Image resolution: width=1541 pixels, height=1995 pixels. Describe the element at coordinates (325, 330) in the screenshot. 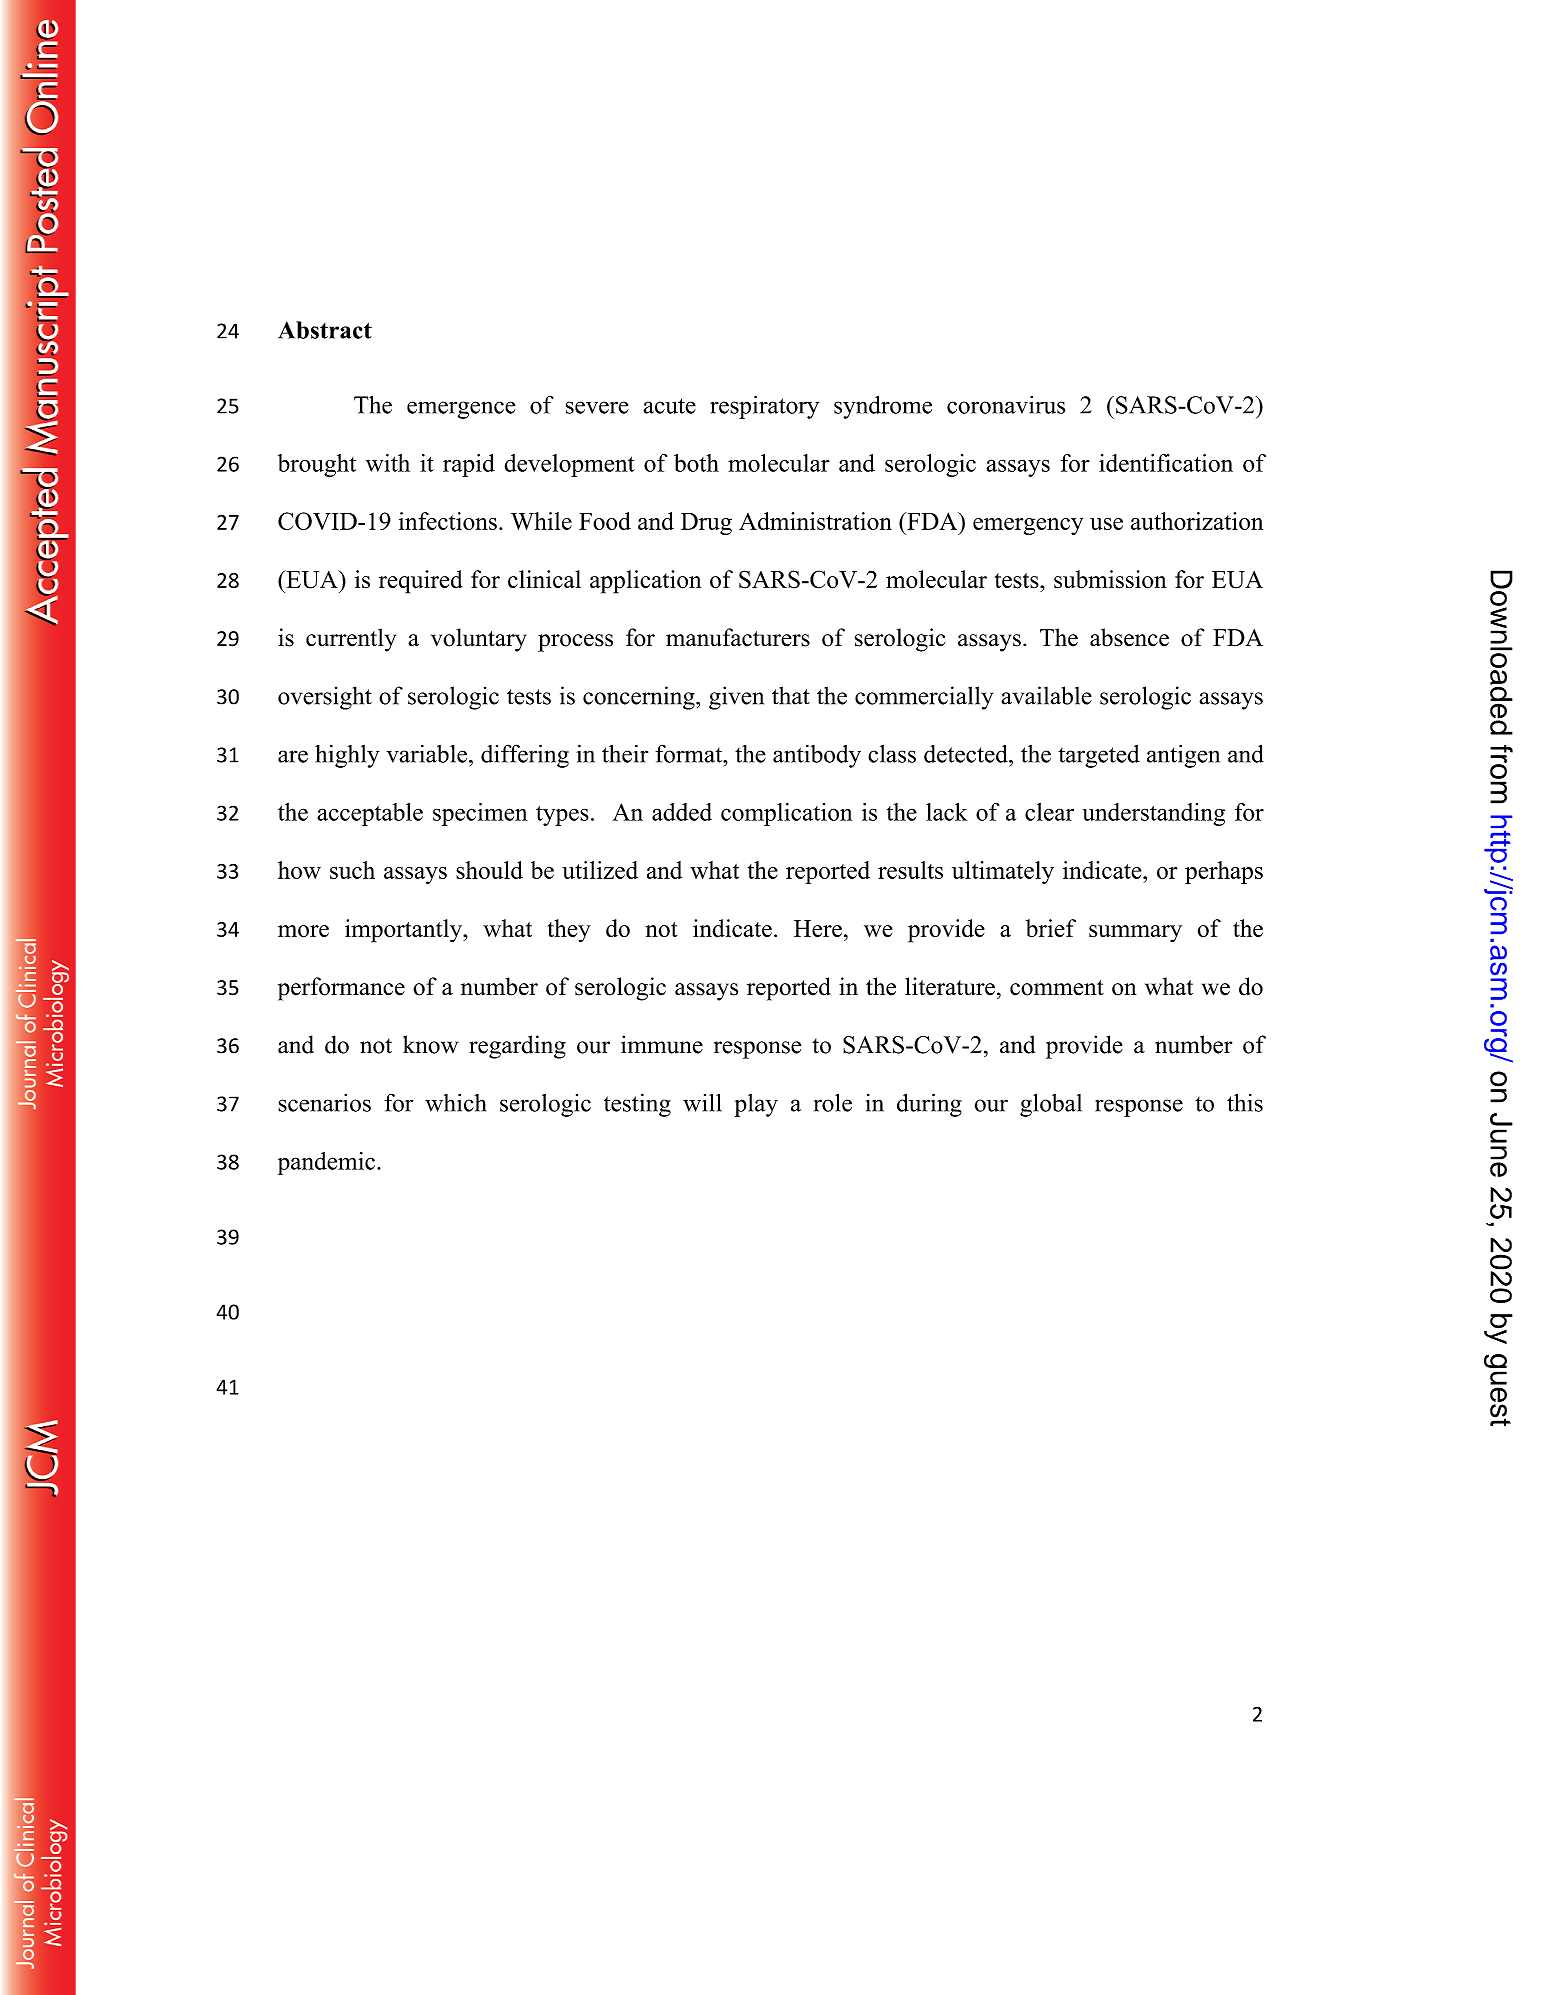

I see `Abstract` at that location.
